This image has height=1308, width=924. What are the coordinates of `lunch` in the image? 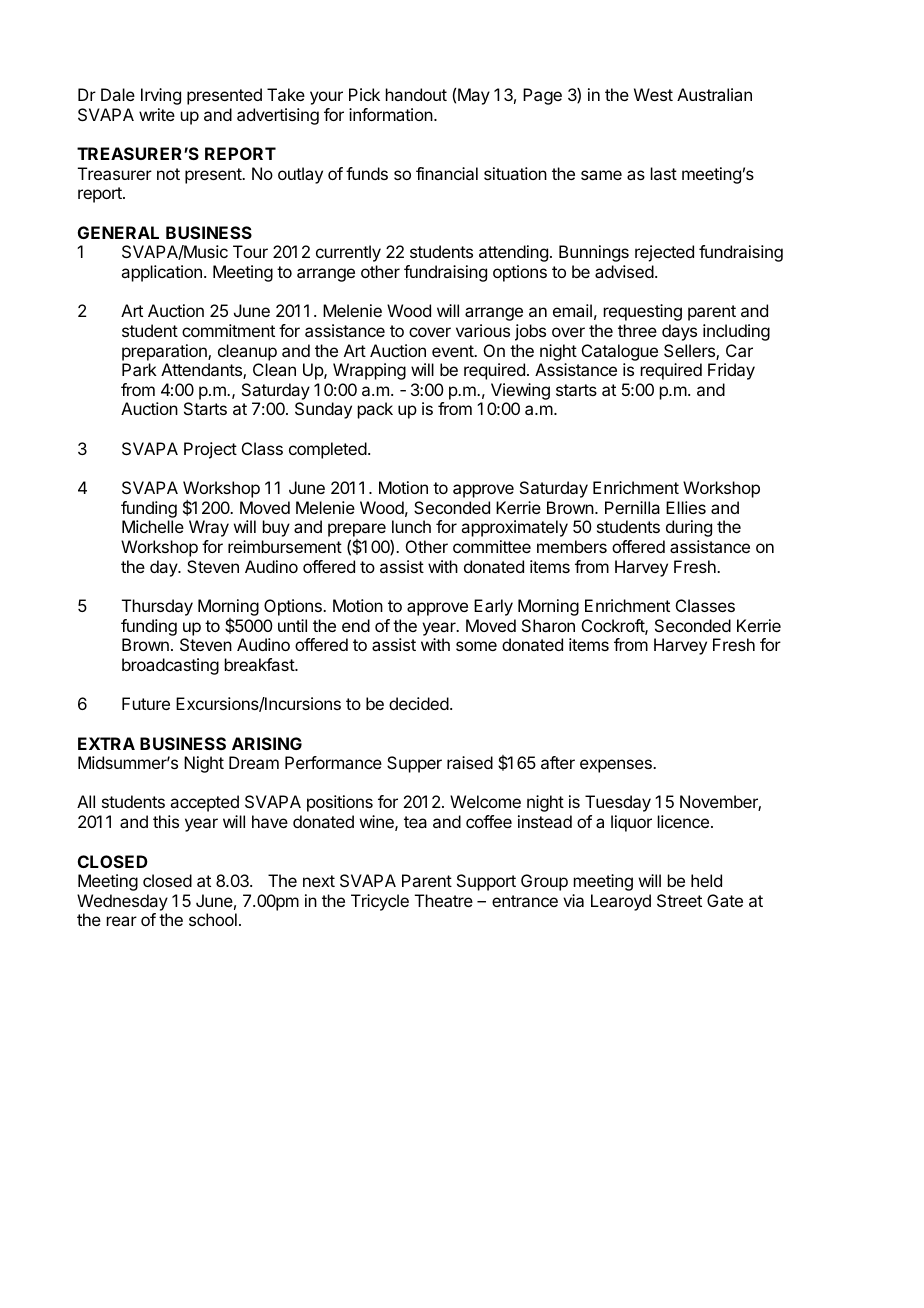 It's located at (411, 526).
